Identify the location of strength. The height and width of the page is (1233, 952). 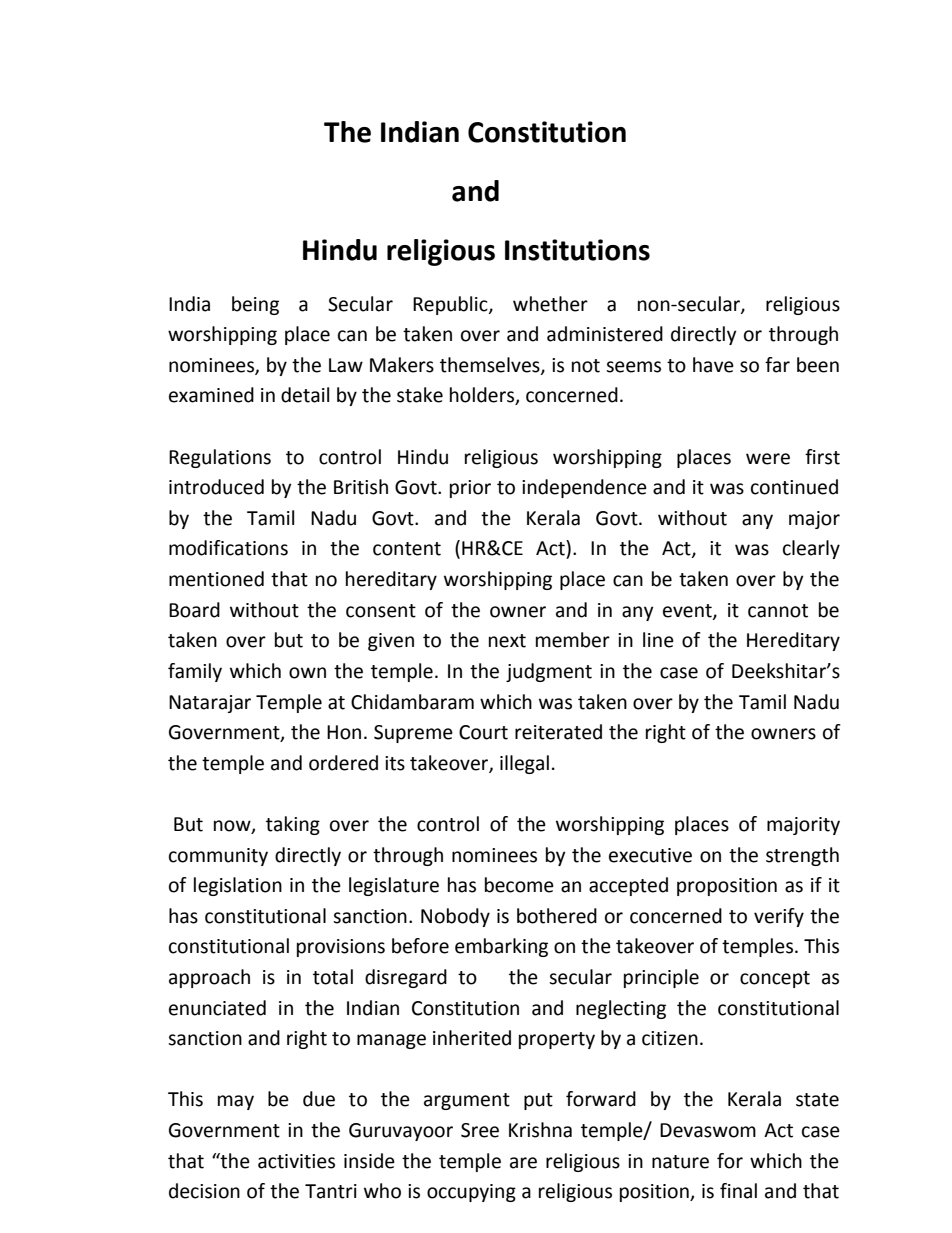
(802, 856).
